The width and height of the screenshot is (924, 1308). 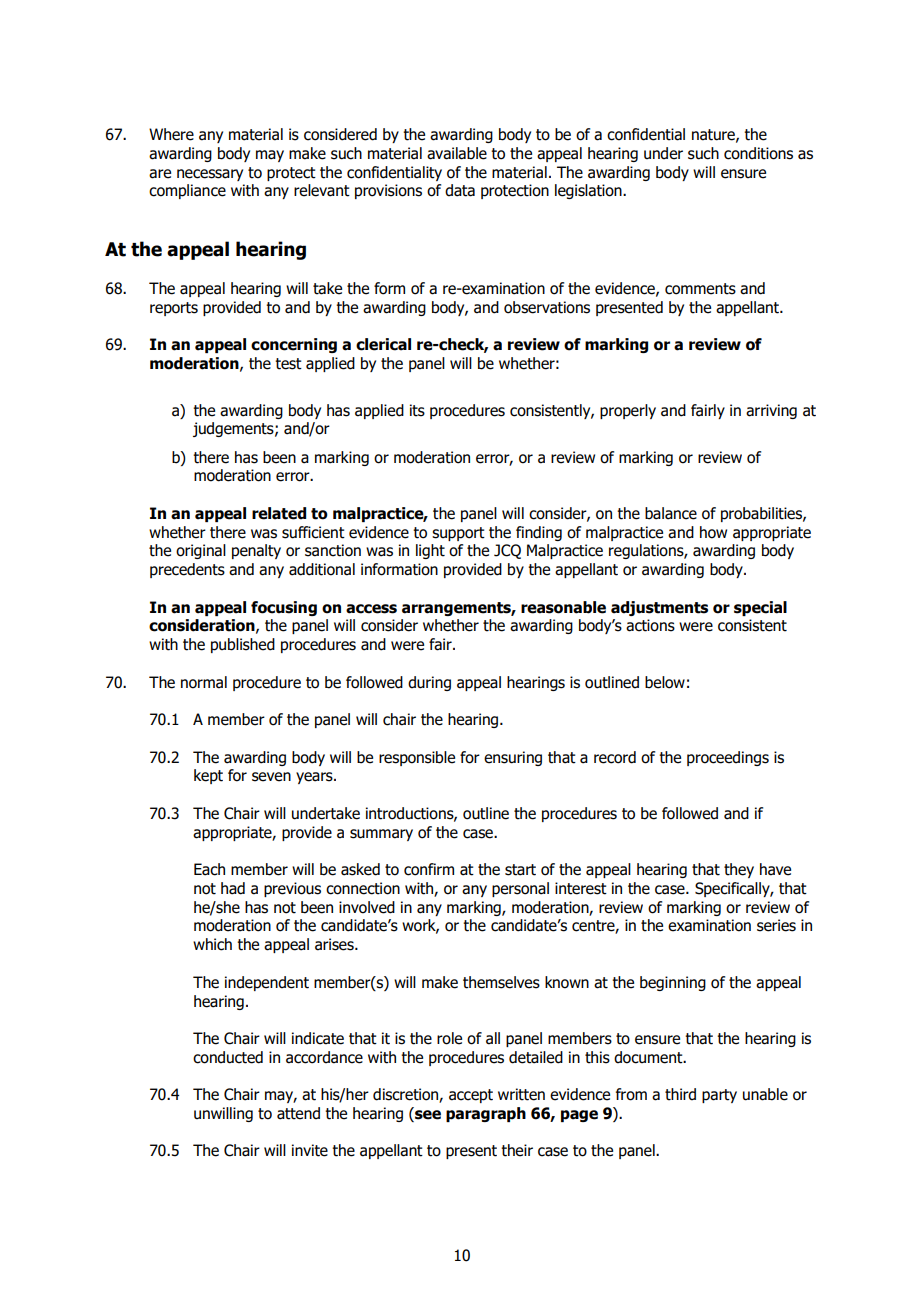 I want to click on necessary, so click(x=210, y=175).
